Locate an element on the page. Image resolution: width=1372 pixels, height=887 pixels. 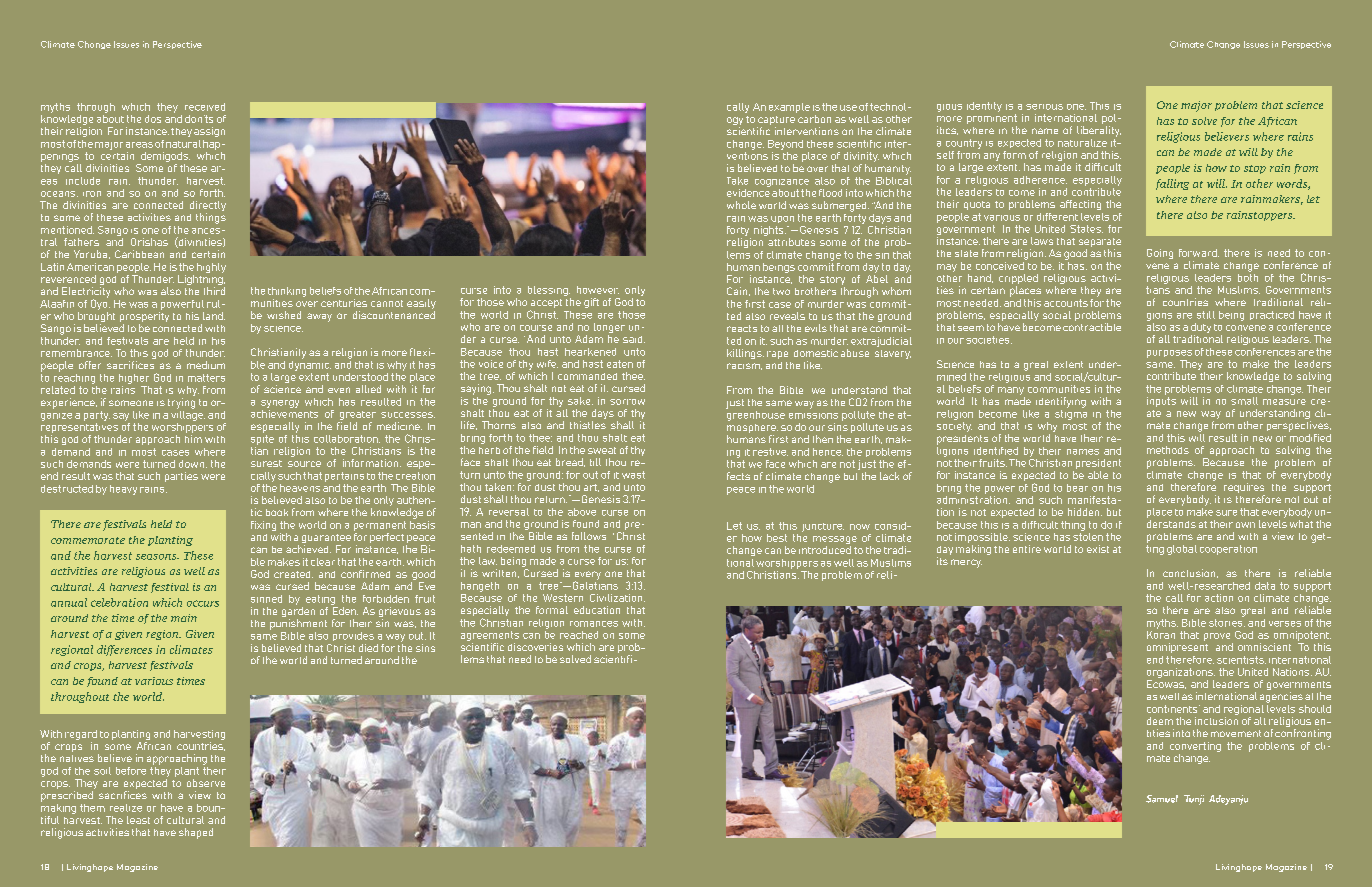
methods is located at coordinates (1168, 450).
